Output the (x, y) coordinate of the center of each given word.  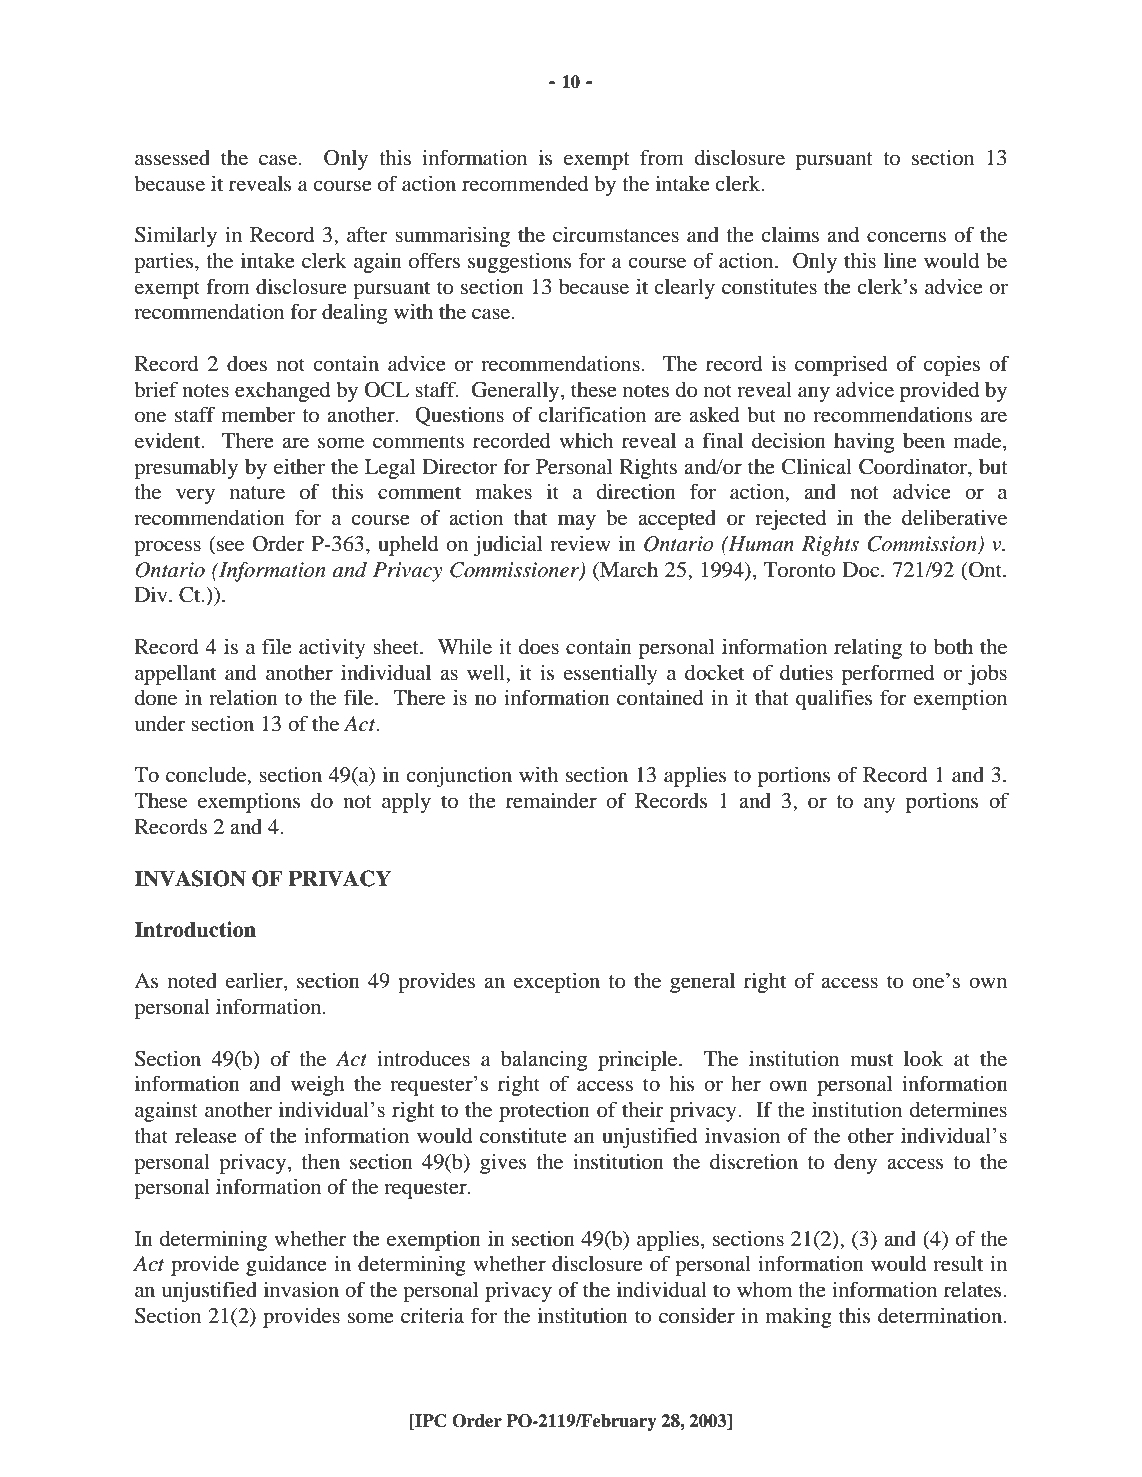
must (871, 1060)
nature (257, 492)
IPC (430, 1422)
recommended (525, 184)
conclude (207, 776)
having (864, 442)
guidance (286, 1265)
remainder (551, 800)
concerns (906, 237)
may (577, 522)
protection (544, 1111)
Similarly (176, 236)
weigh (318, 1085)
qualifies (834, 699)
